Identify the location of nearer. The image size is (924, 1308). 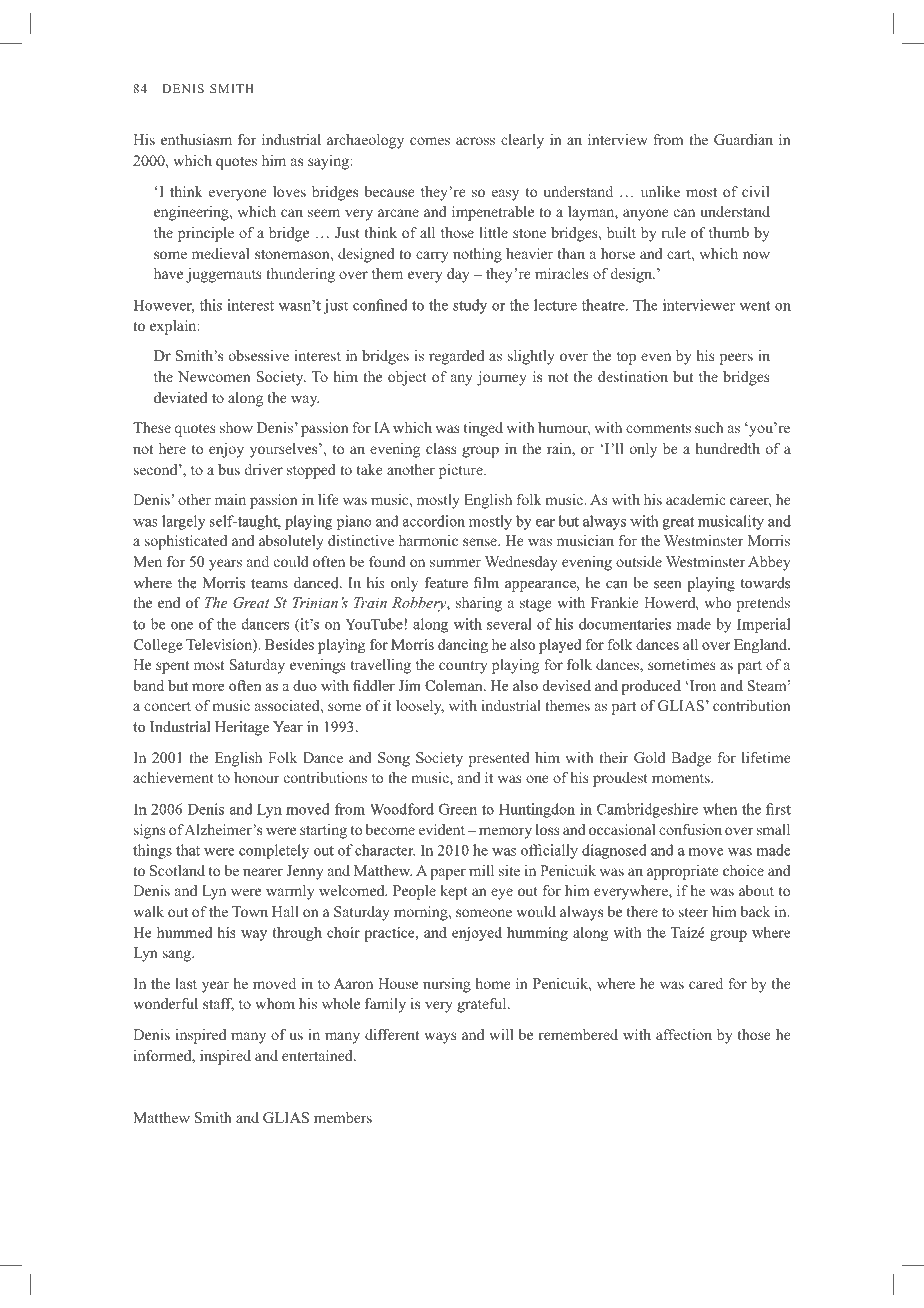
(263, 872).
